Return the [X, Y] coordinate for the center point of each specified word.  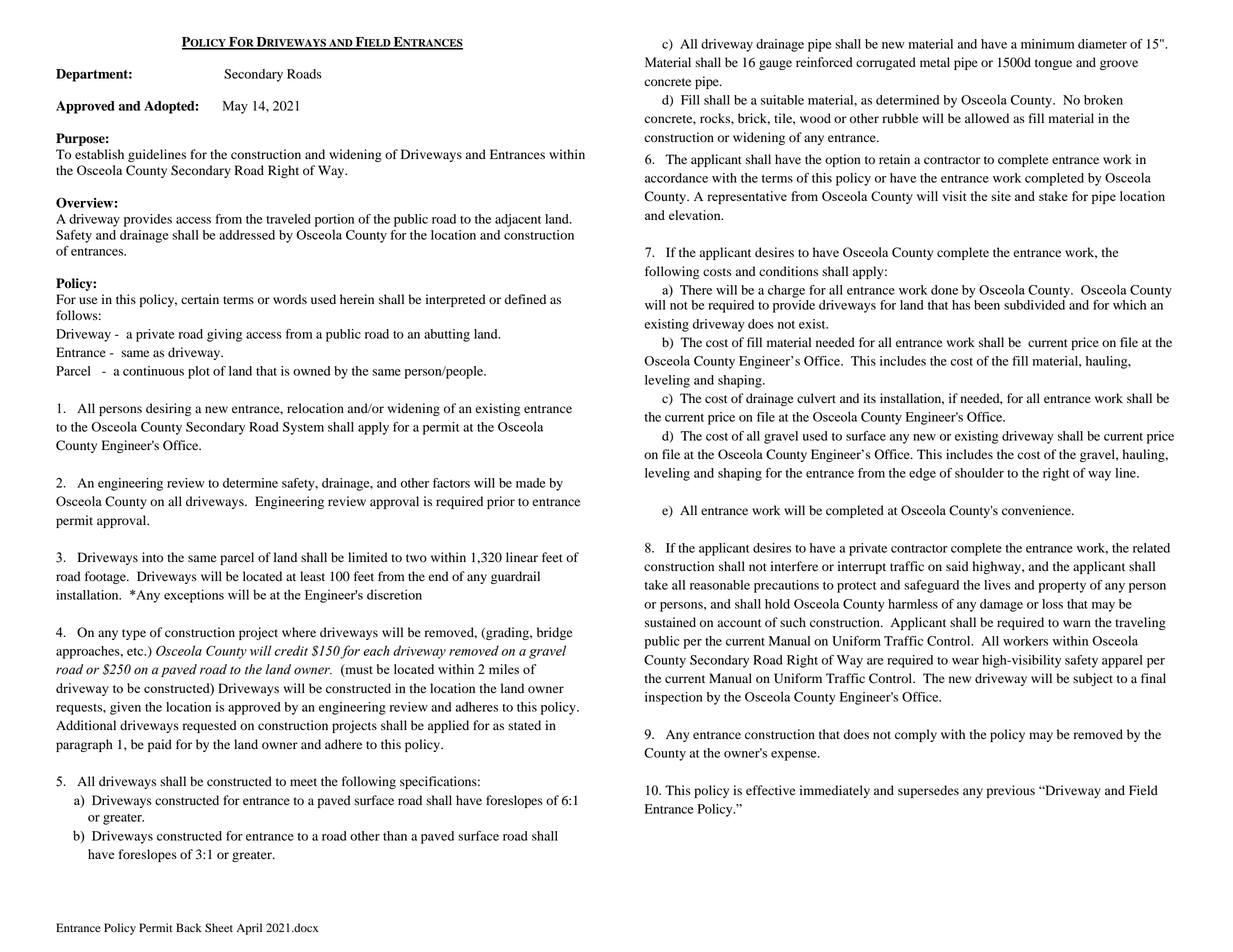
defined [525, 299]
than [395, 836]
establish [99, 154]
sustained [670, 622]
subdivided [1034, 305]
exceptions [194, 596]
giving [224, 335]
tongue [1053, 64]
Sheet [219, 928]
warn [1077, 623]
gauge [775, 65]
